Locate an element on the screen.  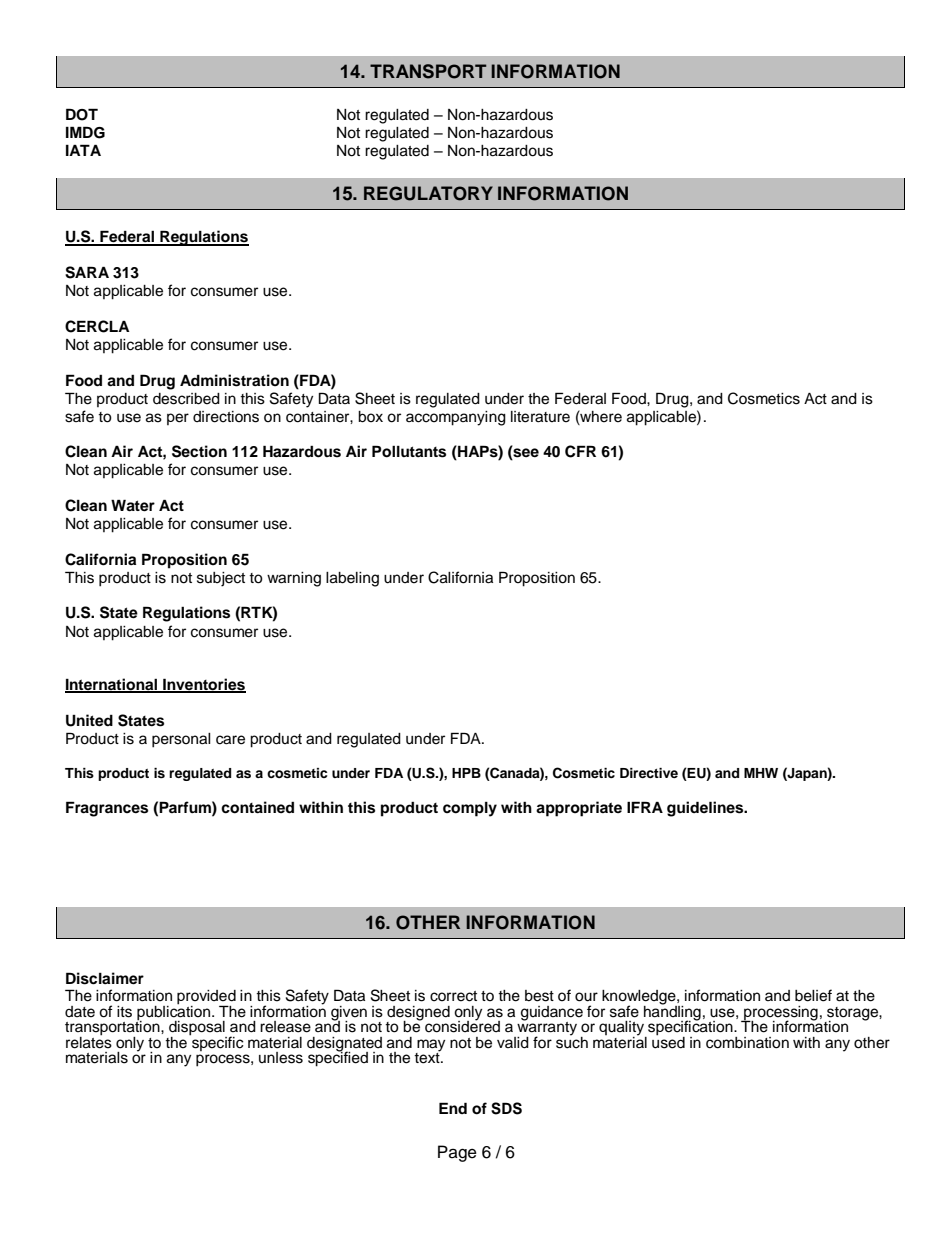
described is located at coordinates (186, 399).
